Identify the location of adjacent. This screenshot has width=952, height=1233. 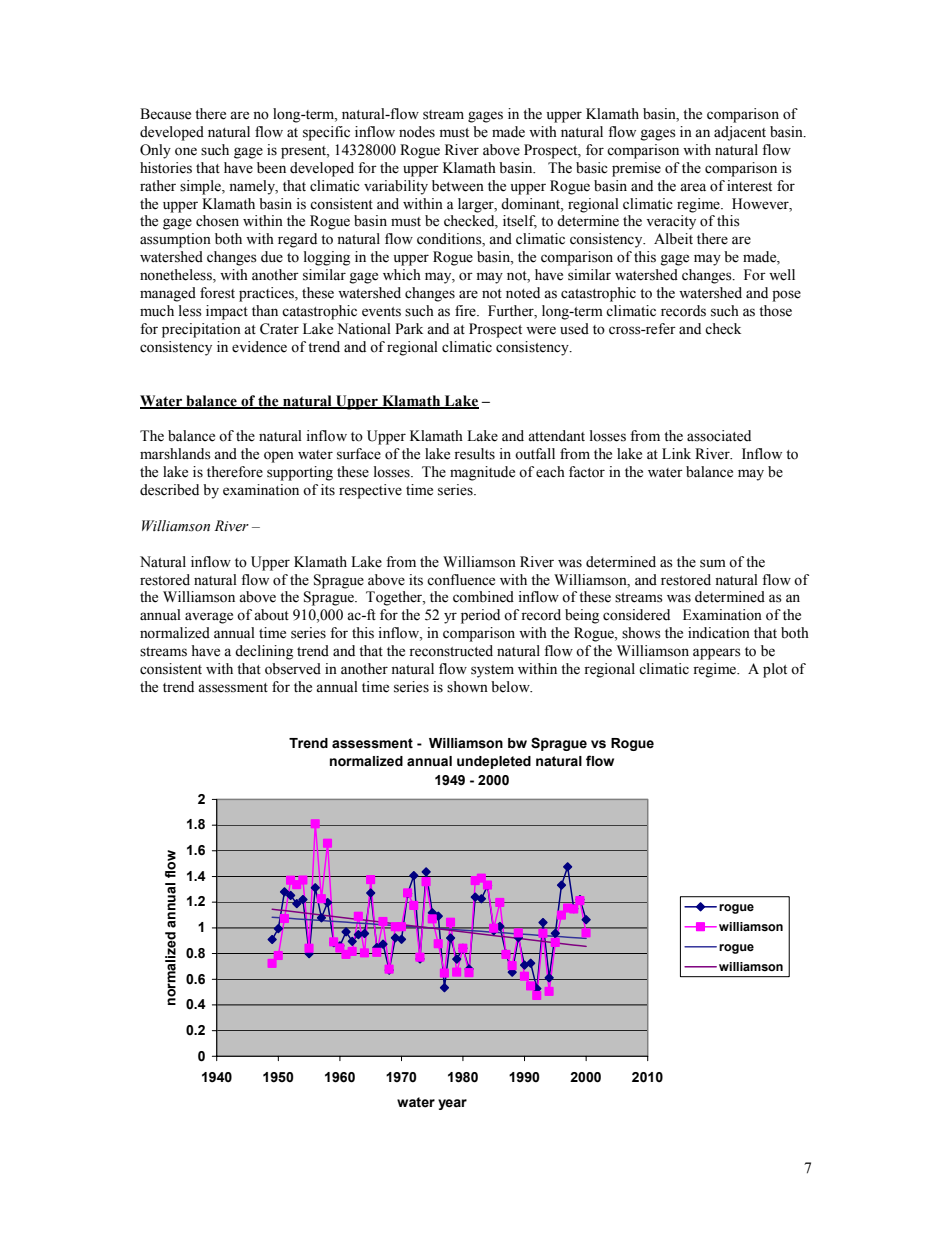
(740, 133).
